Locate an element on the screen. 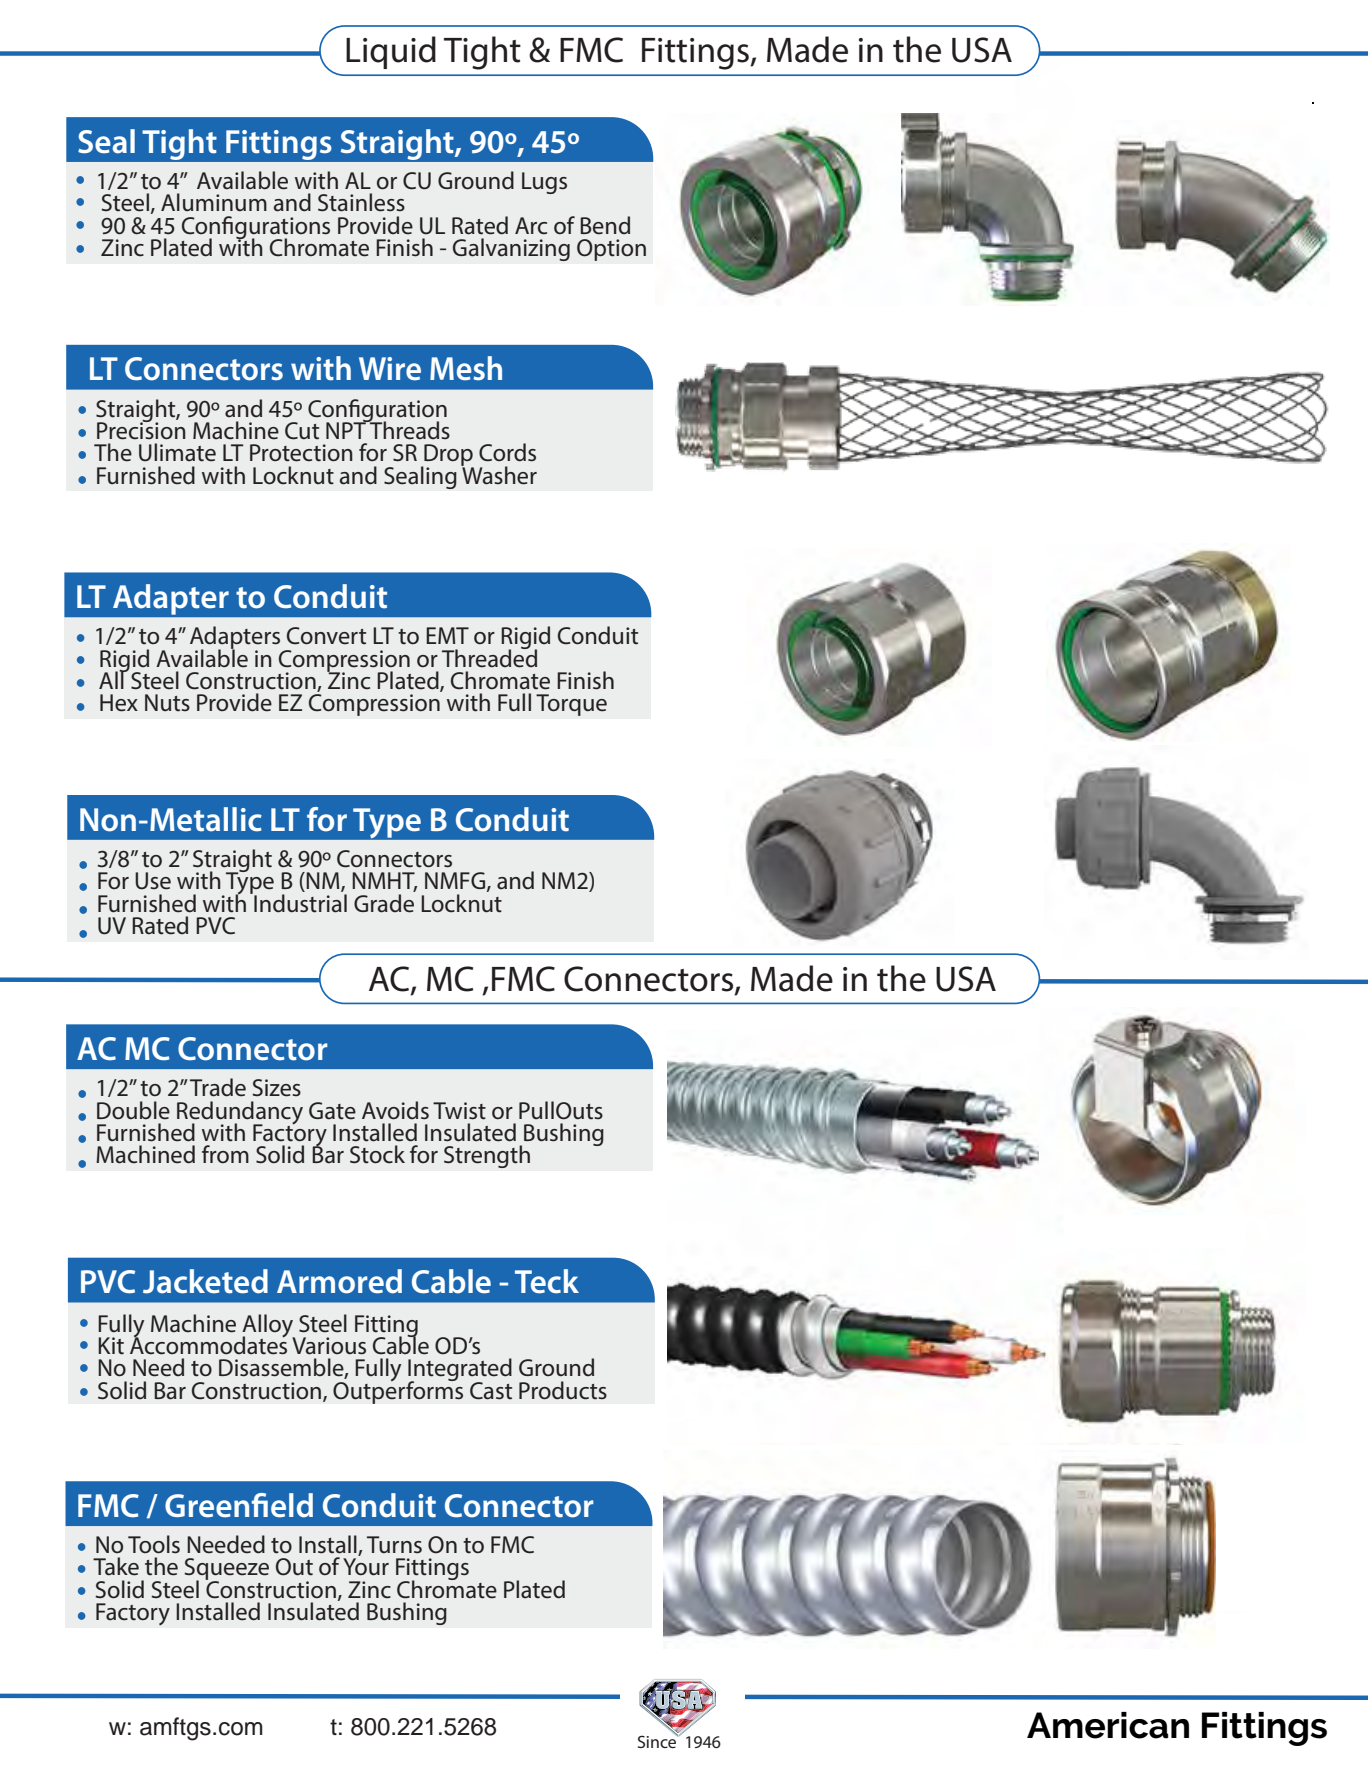 This screenshot has width=1368, height=1771. Option is located at coordinates (611, 250).
